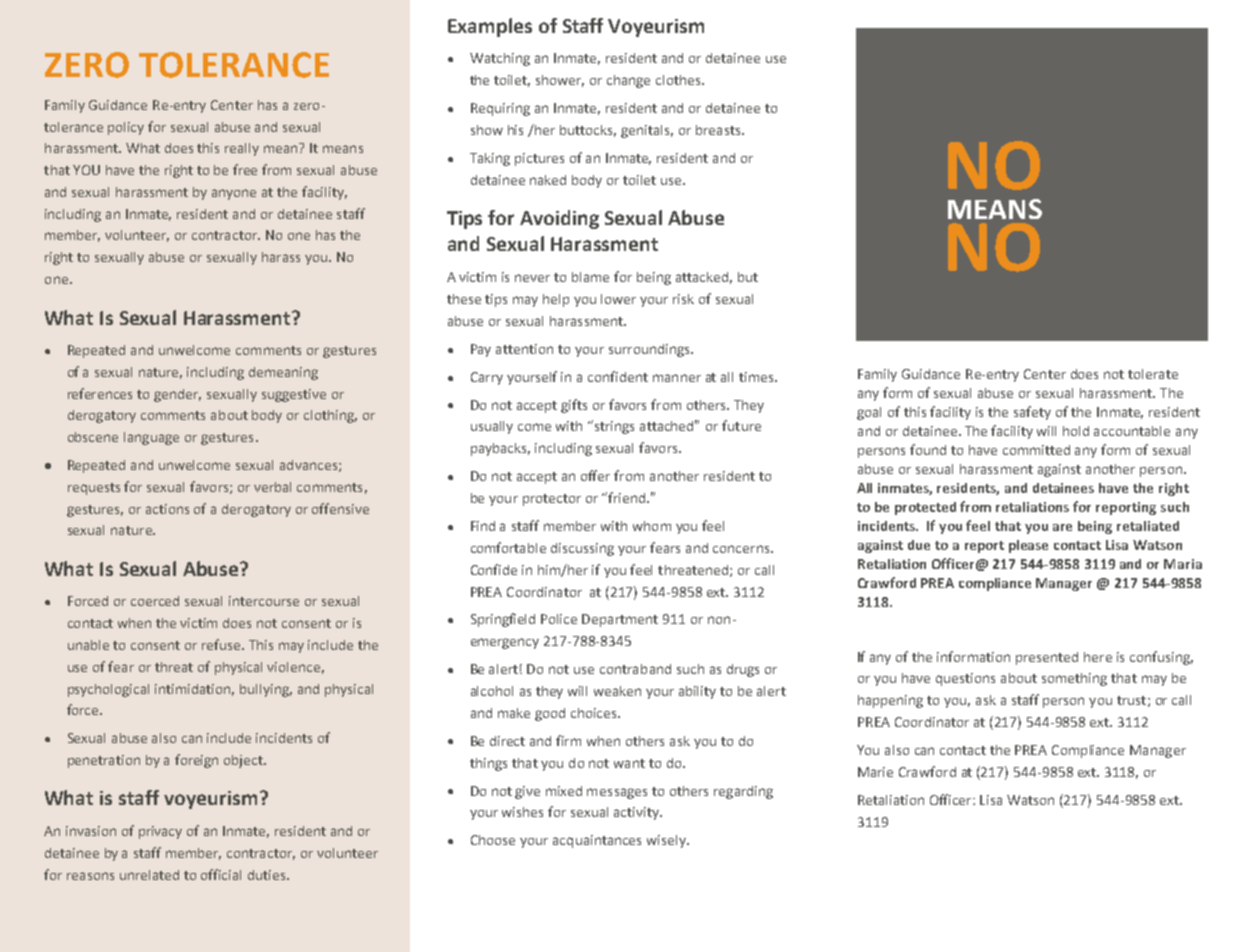  I want to click on something, so click(1074, 679).
